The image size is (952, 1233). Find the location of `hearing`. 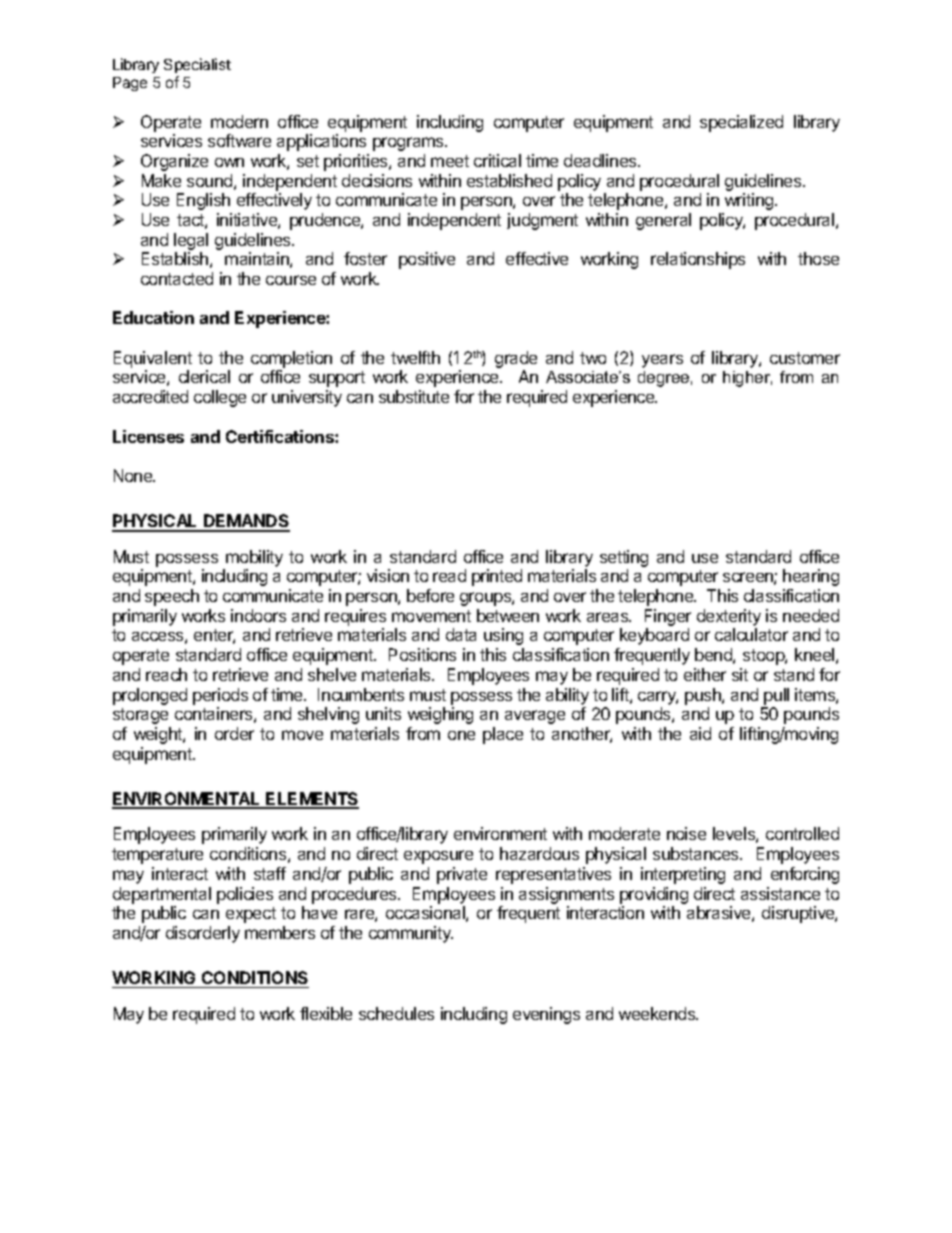

hearing is located at coordinates (811, 577).
